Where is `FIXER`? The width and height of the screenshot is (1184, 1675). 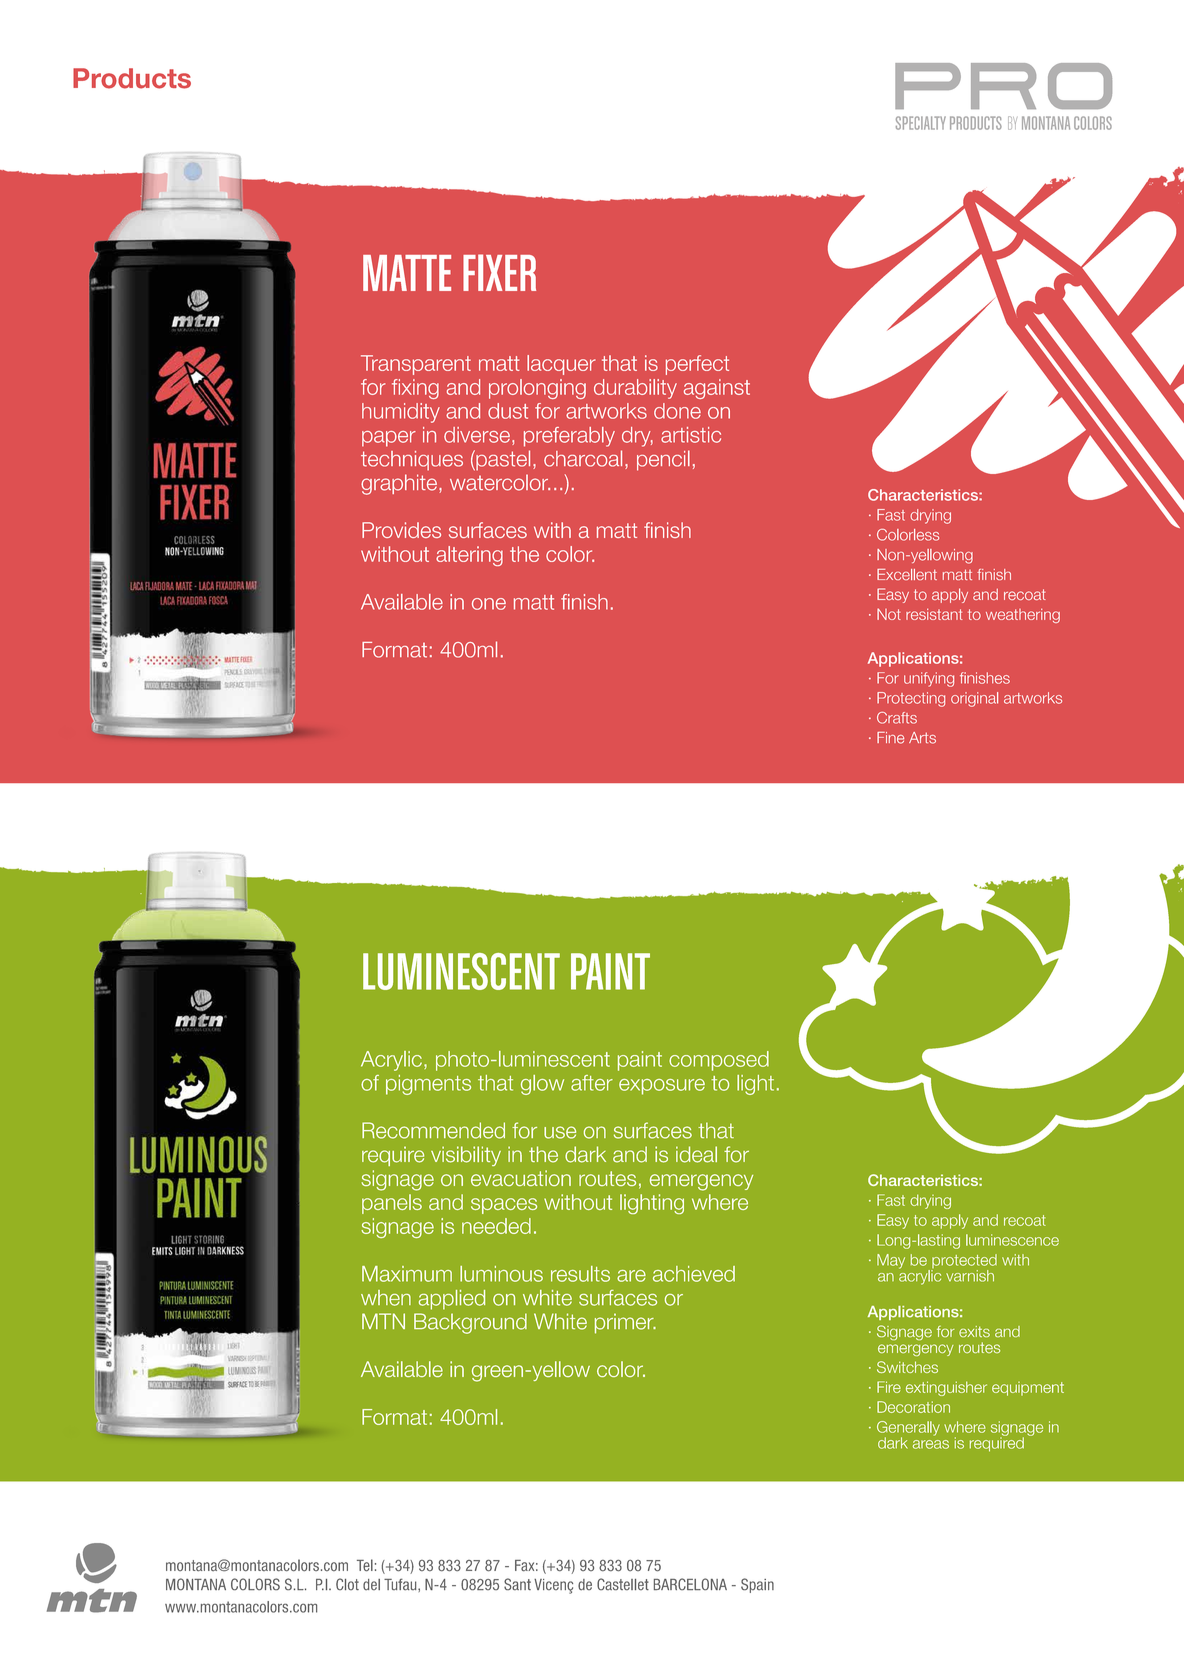 FIXER is located at coordinates (499, 272).
